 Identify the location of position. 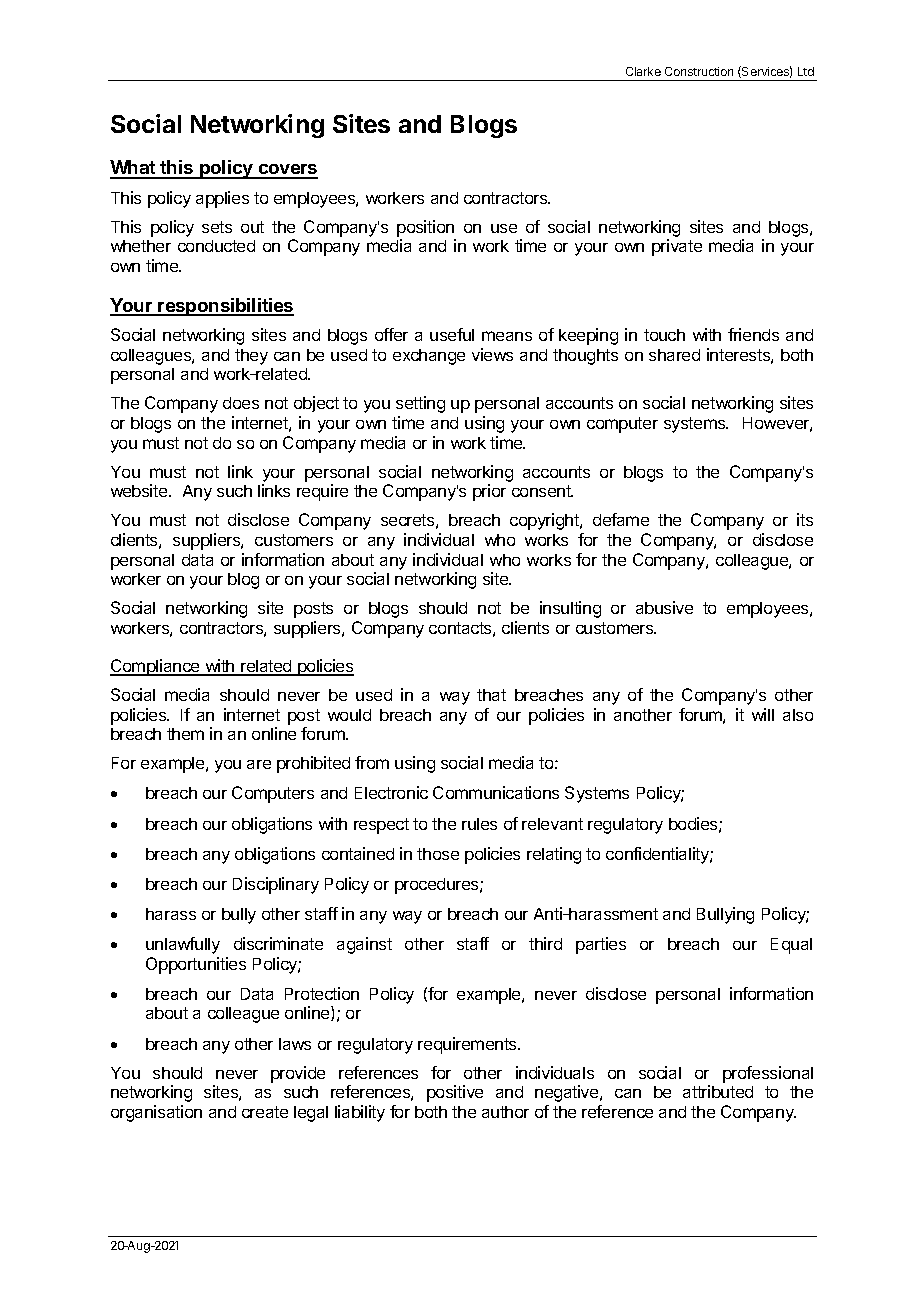
(425, 228).
